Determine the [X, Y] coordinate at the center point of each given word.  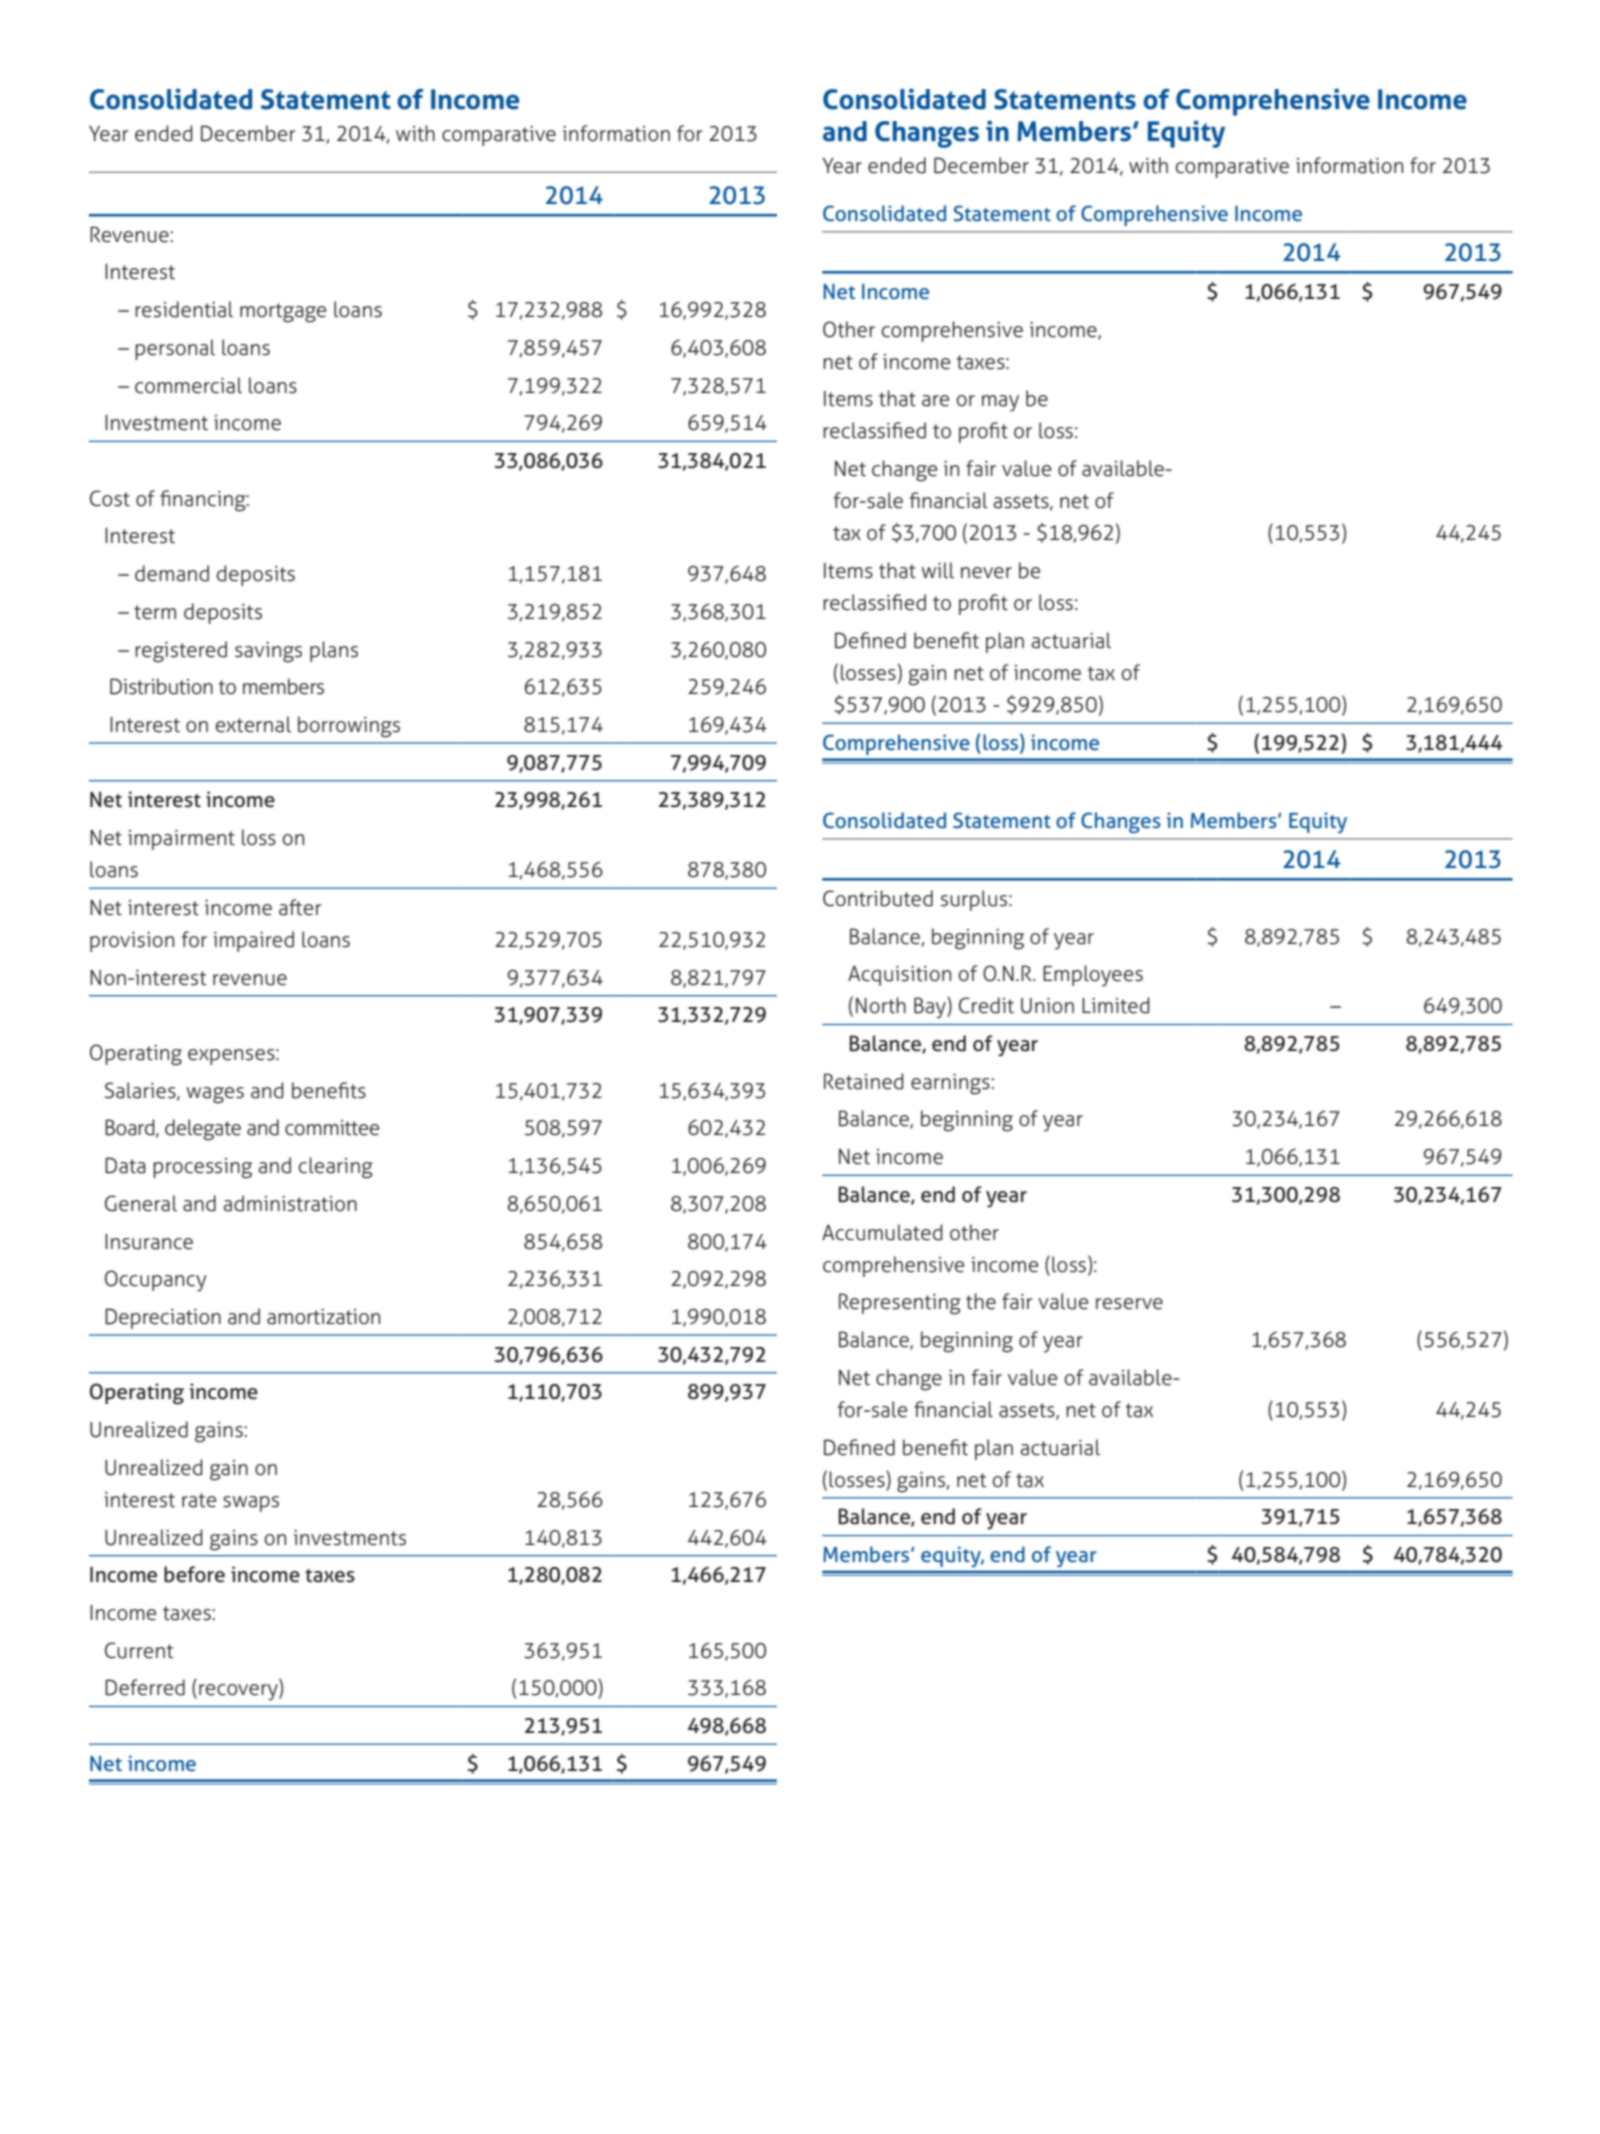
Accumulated [882, 1232]
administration [290, 1203]
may [1000, 403]
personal [175, 349]
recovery [239, 1692]
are [935, 401]
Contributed [878, 898]
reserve [1129, 1304]
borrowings [349, 727]
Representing [900, 1304]
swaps [251, 1504]
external [253, 724]
